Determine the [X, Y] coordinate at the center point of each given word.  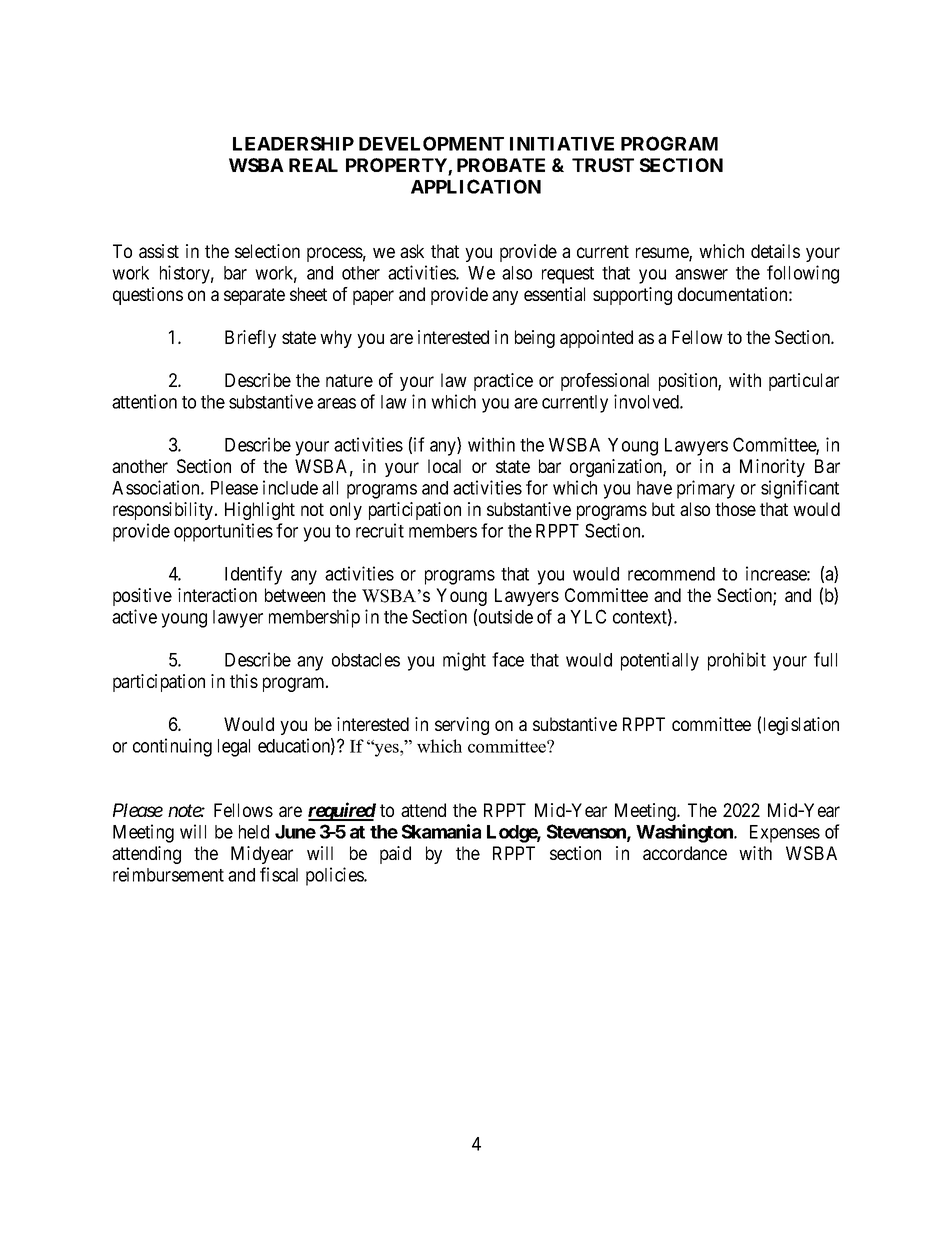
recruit [380, 530]
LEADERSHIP [293, 143]
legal [234, 748]
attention [144, 401]
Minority [772, 468]
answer [701, 274]
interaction [217, 595]
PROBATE [501, 165]
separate [254, 296]
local [444, 466]
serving [462, 726]
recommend [671, 574]
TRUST [603, 165]
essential [554, 294]
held [254, 832]
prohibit [737, 661]
